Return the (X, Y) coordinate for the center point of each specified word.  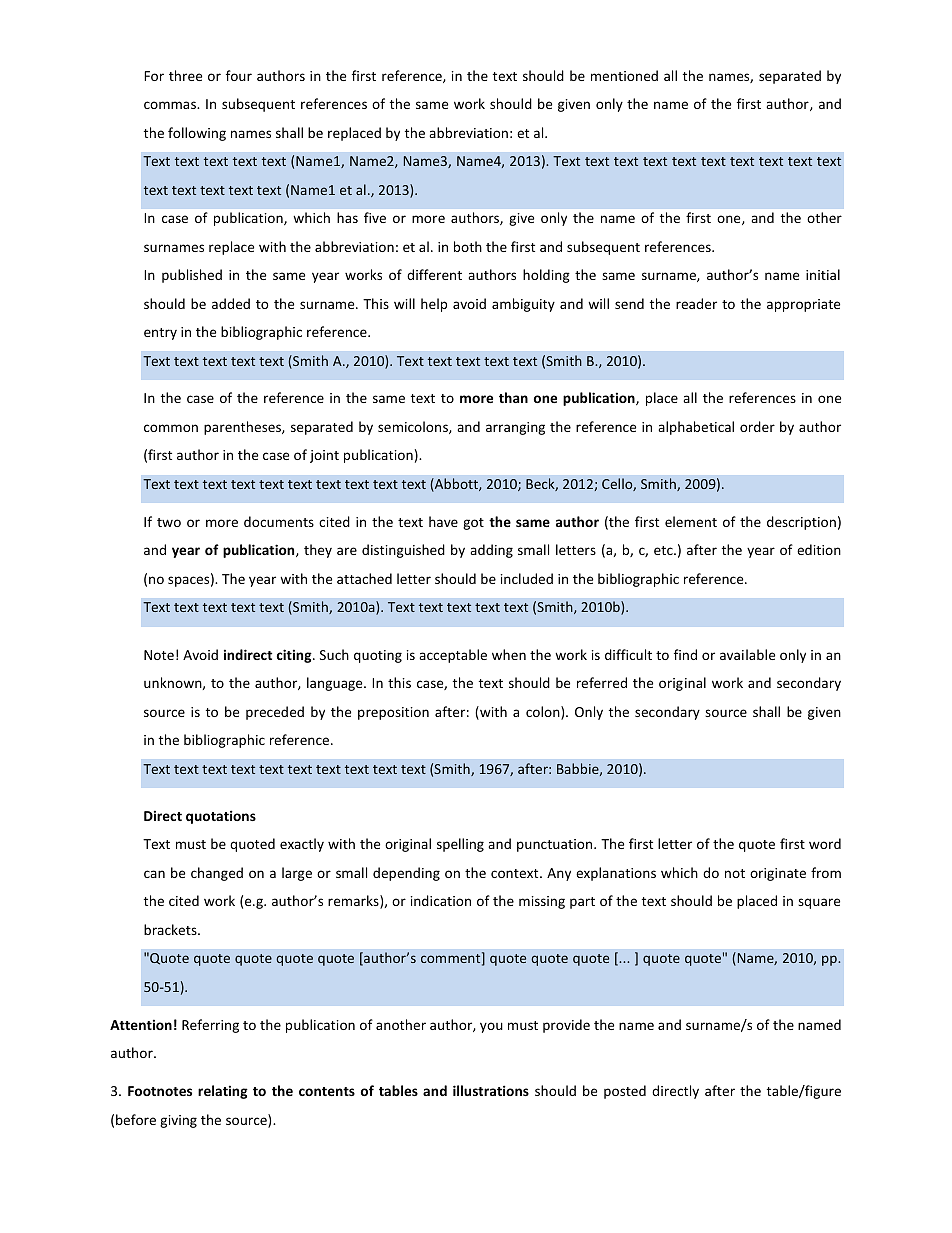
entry (160, 334)
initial (823, 274)
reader (696, 303)
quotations (221, 817)
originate (778, 874)
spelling (460, 845)
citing (295, 656)
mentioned (624, 75)
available (747, 654)
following (197, 134)
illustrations (491, 1090)
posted (625, 1092)
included (527, 578)
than (513, 397)
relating (223, 1092)
